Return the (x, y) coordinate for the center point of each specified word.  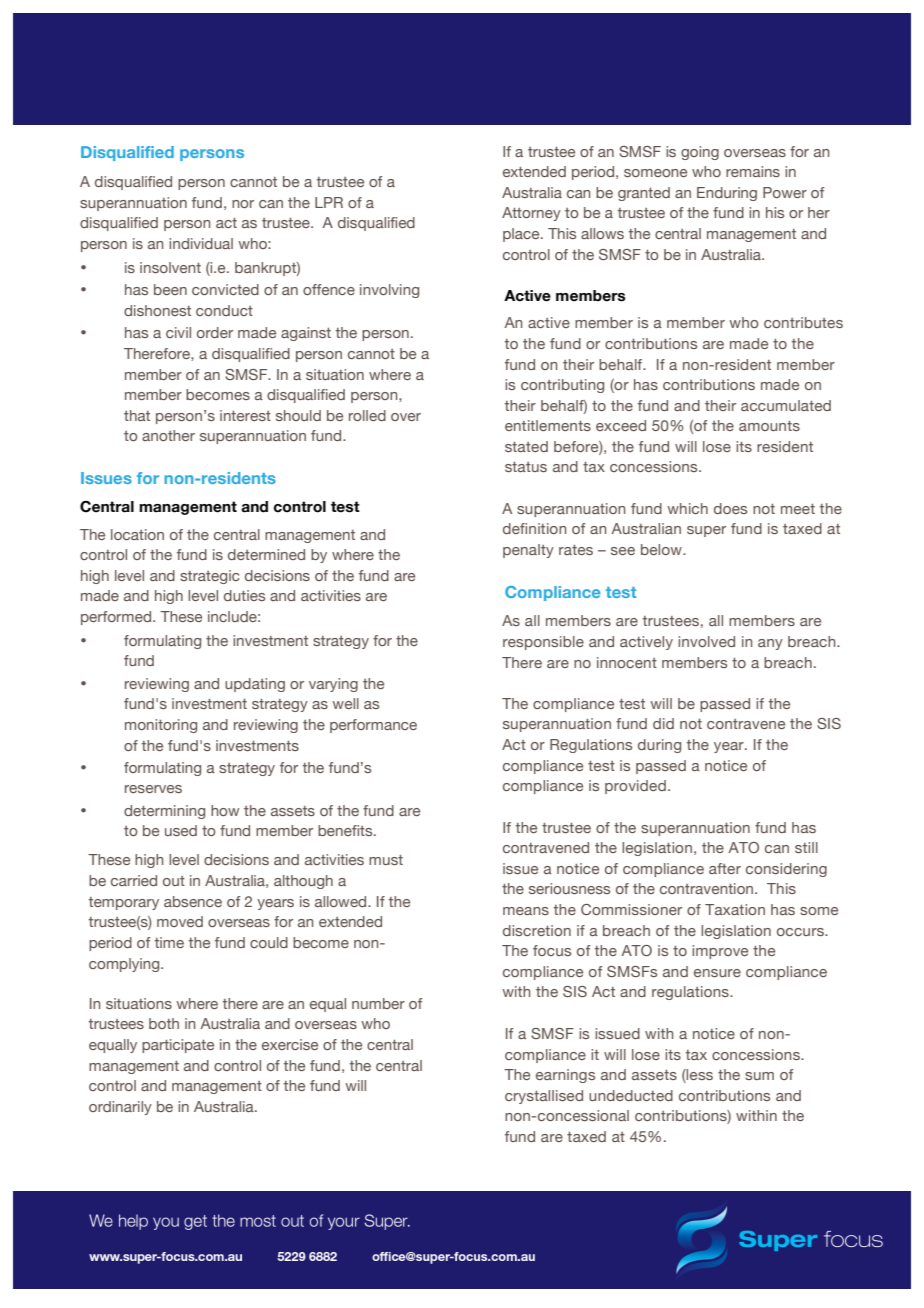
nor (243, 204)
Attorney (531, 214)
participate (178, 1046)
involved (706, 641)
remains (753, 171)
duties (244, 595)
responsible (543, 643)
